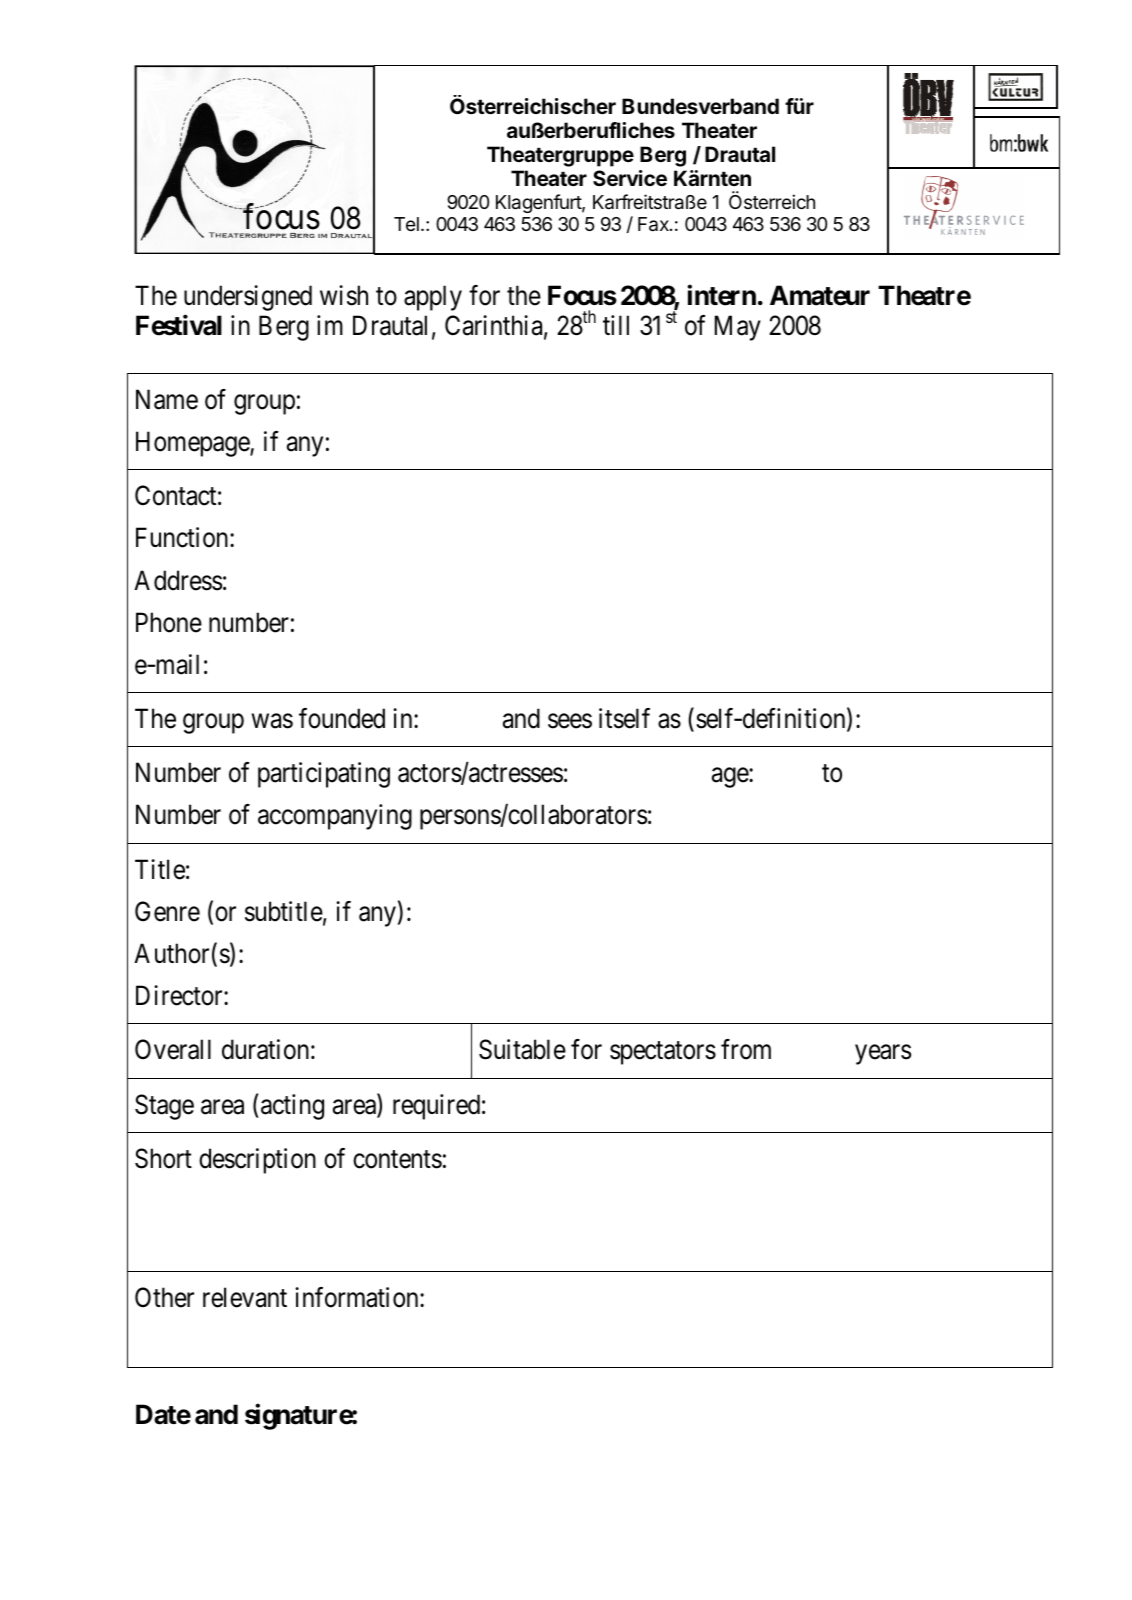  I want to click on undersigned, so click(248, 298).
